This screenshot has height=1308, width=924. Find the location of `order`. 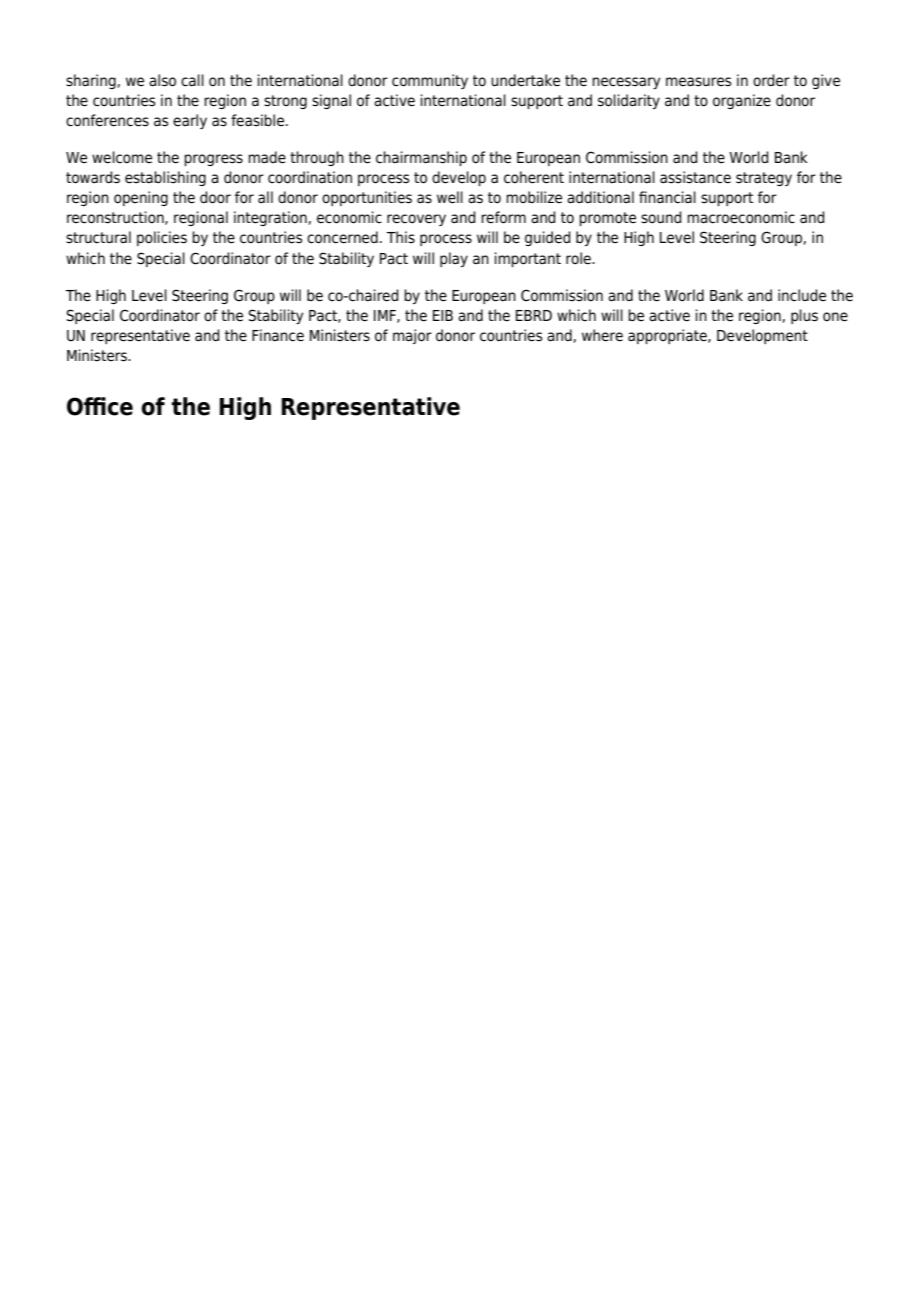

order is located at coordinates (771, 80).
